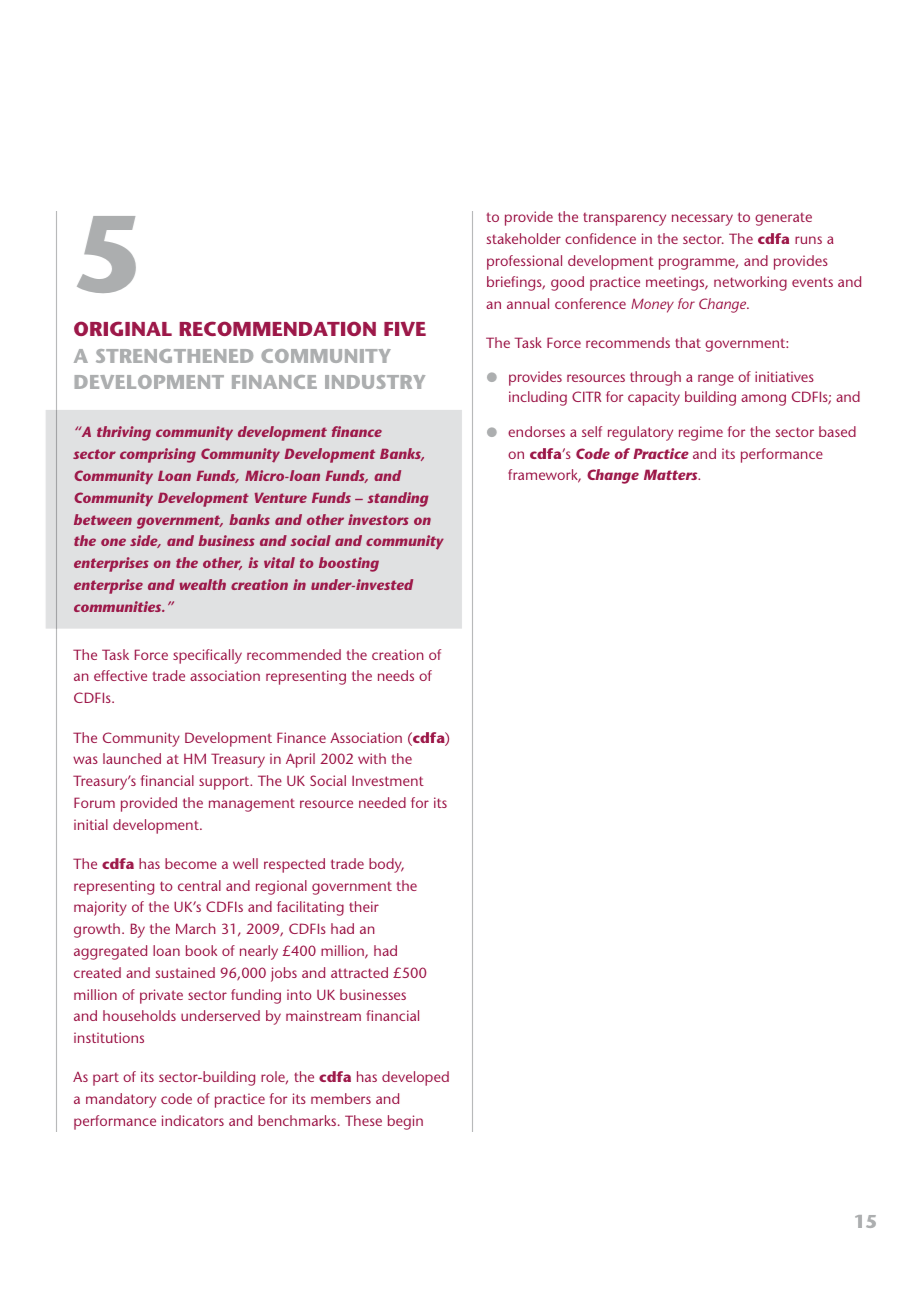 The height and width of the screenshot is (1308, 924). I want to click on regime, so click(701, 433).
